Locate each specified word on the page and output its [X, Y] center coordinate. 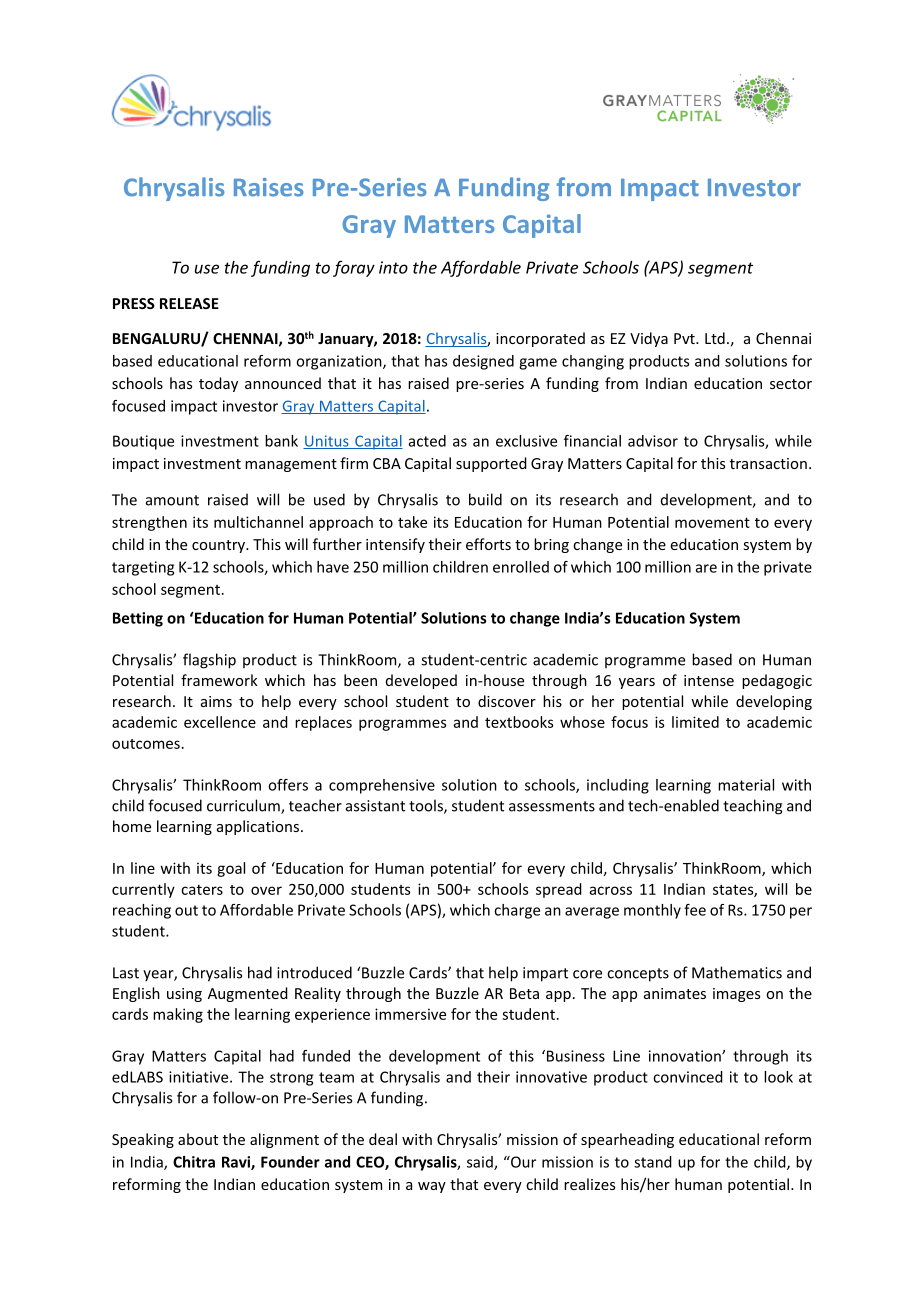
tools [427, 806]
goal [231, 869]
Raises [269, 187]
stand [653, 1162]
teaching [752, 807]
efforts [488, 544]
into [393, 267]
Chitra [194, 1162]
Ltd [715, 338]
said [481, 1163]
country [220, 546]
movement [712, 522]
